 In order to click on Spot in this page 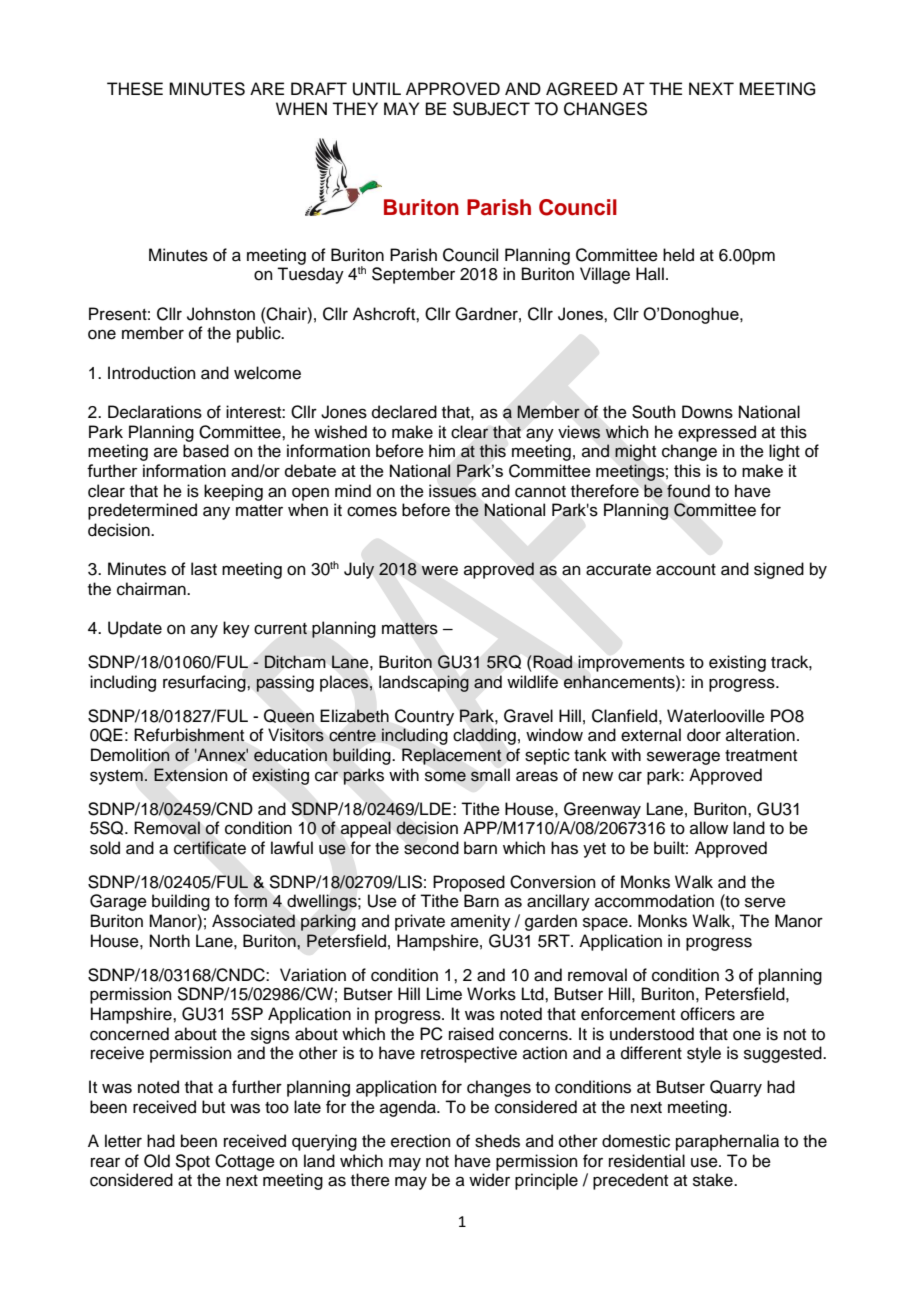, I will do `click(192, 1162)`.
